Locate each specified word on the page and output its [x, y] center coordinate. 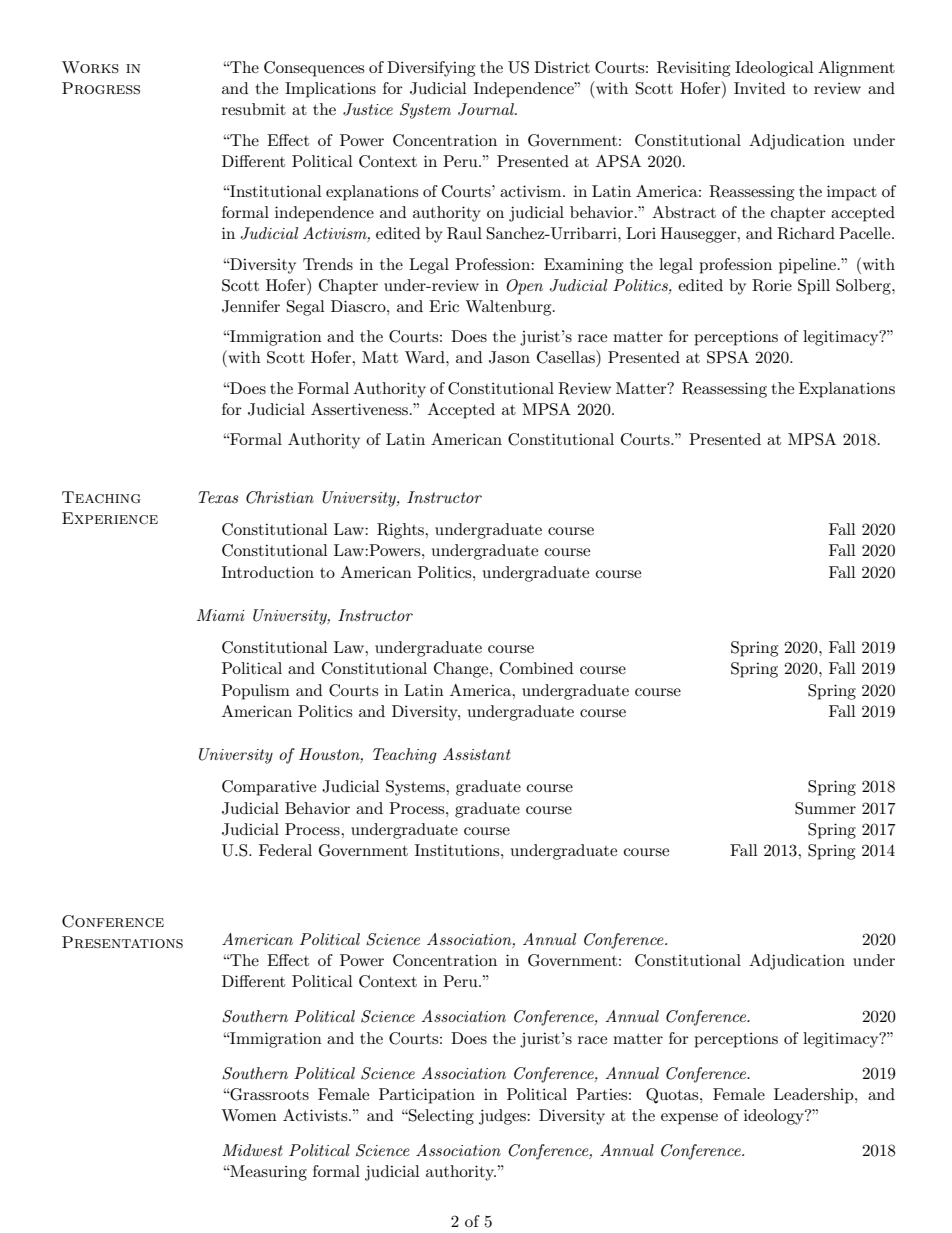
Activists [316, 1115]
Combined [536, 668]
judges [503, 1117]
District [562, 67]
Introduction [268, 572]
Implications [330, 90]
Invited [759, 88]
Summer [825, 808]
